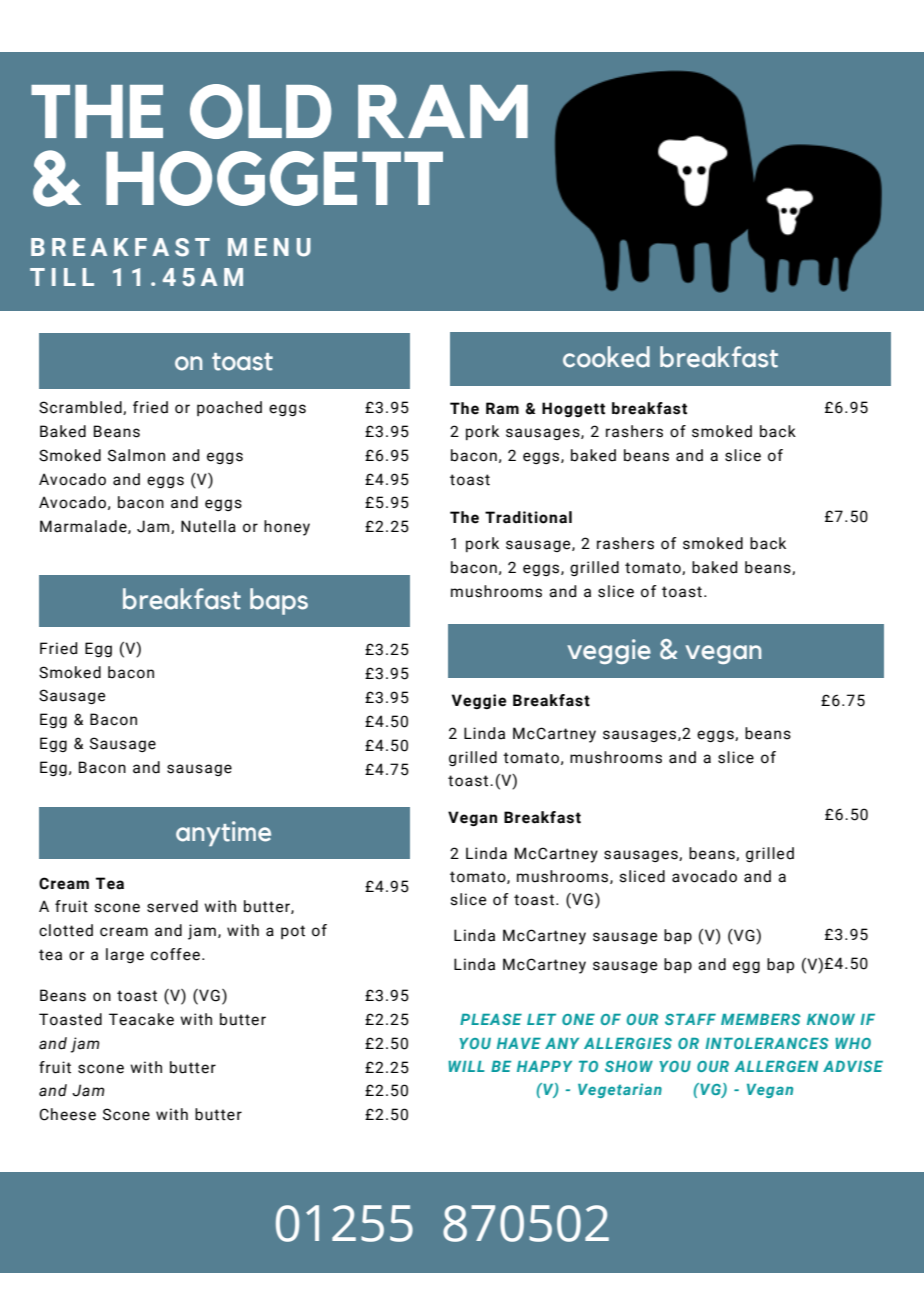  I want to click on MEMBERS, so click(761, 1019).
